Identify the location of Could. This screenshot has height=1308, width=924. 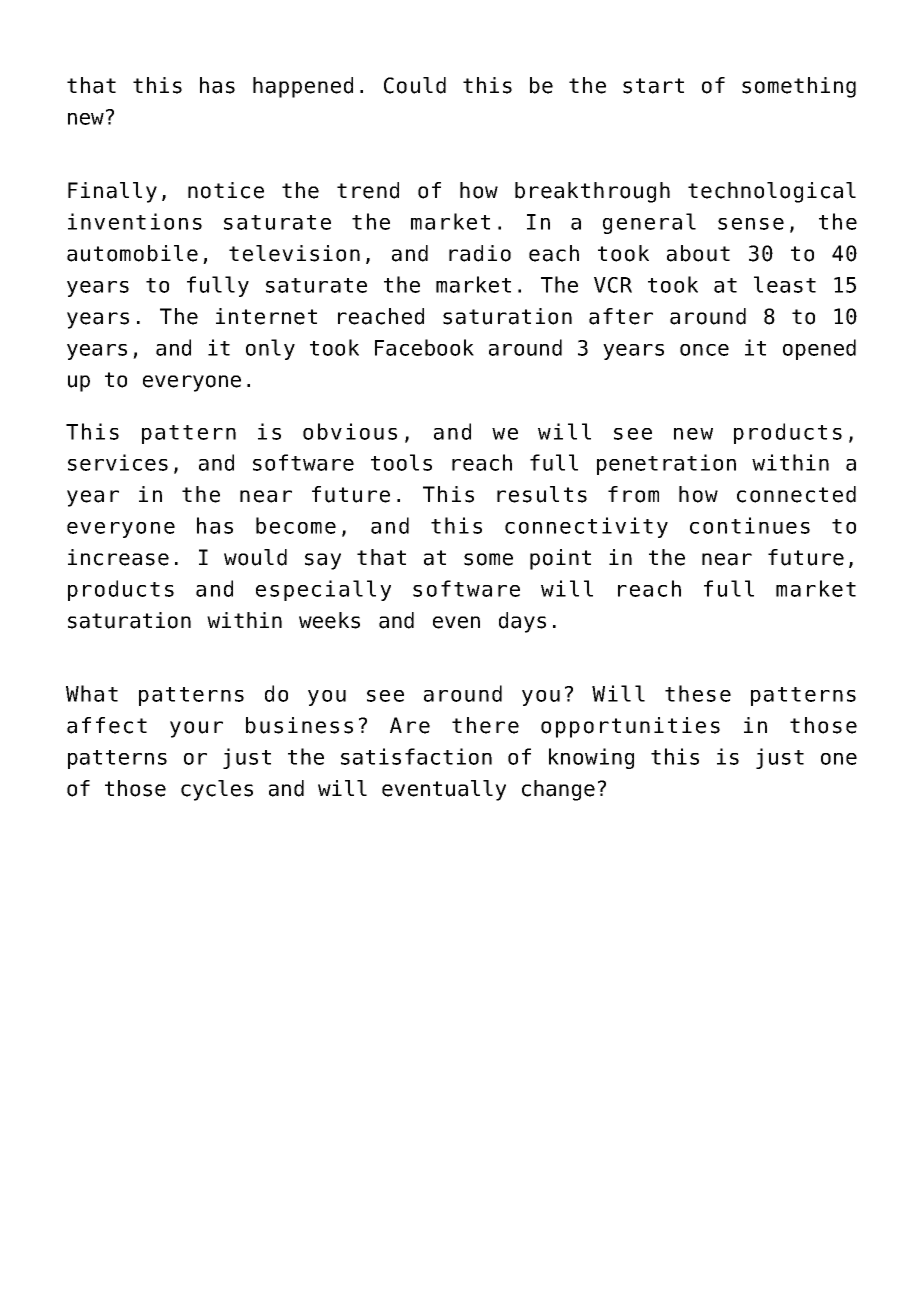
(415, 85).
